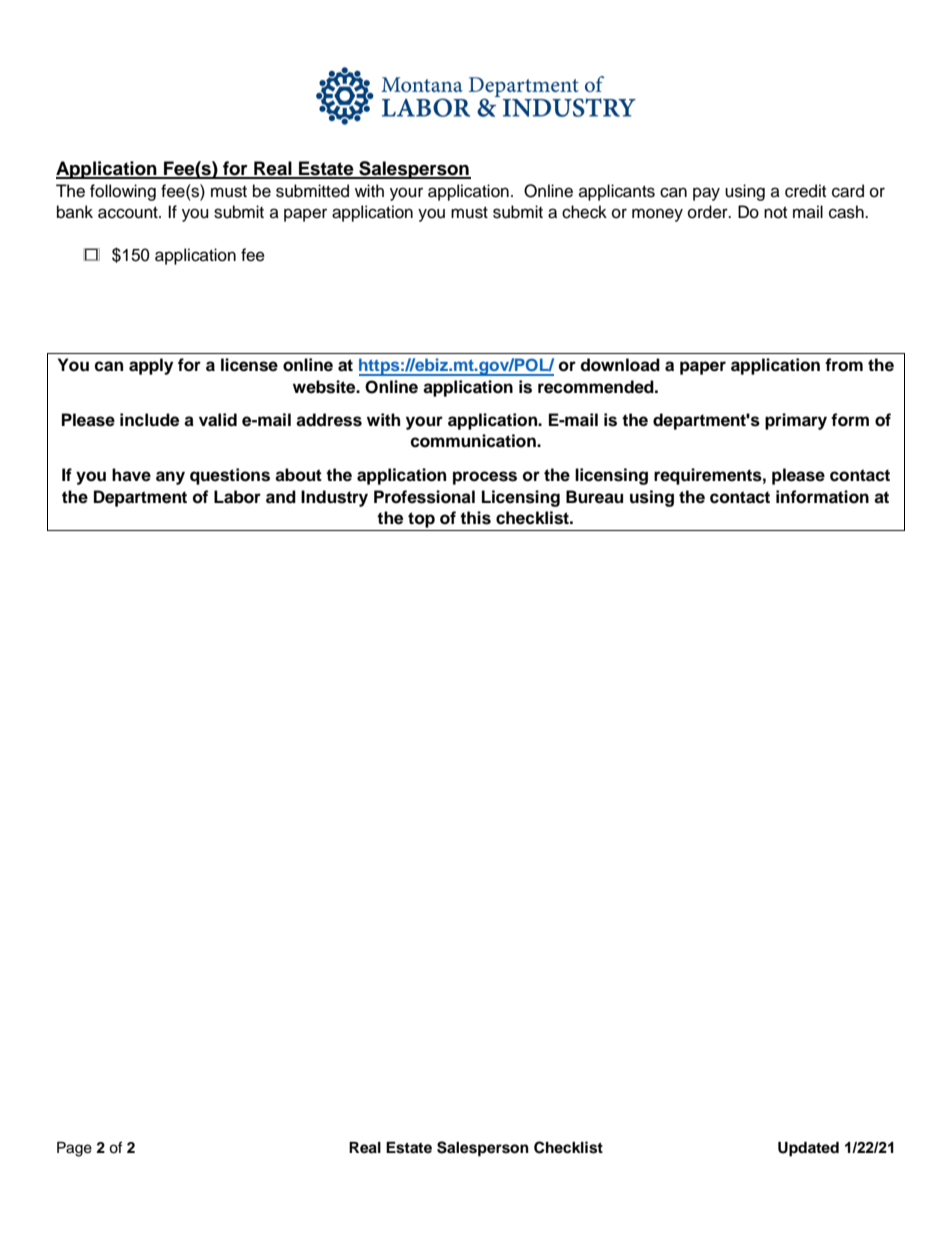 This screenshot has width=952, height=1233. Describe the element at coordinates (237, 497) in the screenshot. I see `Labor` at that location.
